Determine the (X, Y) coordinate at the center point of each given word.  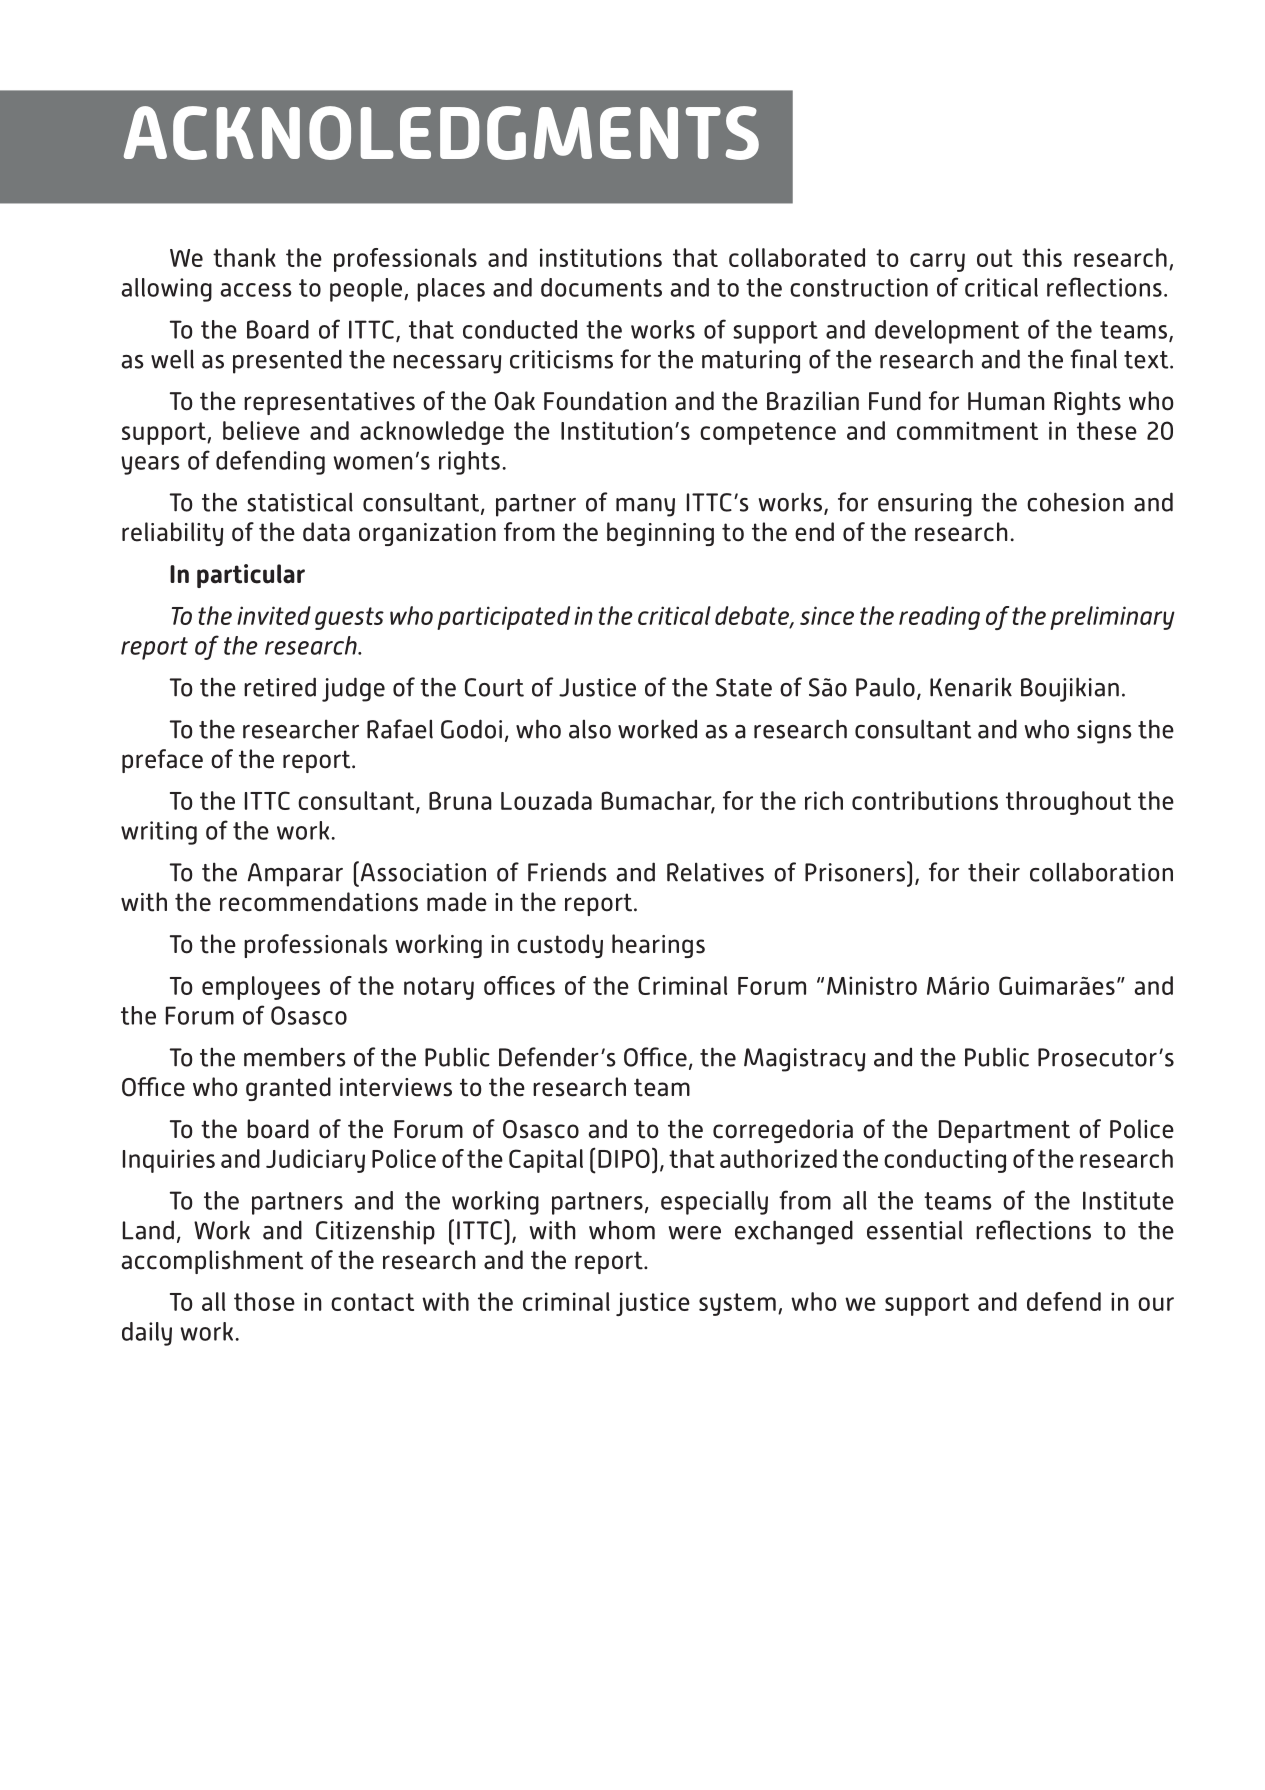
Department (1004, 1131)
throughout (1068, 803)
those (264, 1301)
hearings (658, 946)
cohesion (1075, 502)
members (295, 1057)
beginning (660, 534)
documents (601, 287)
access (256, 290)
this (1042, 257)
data (326, 532)
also (590, 729)
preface (162, 761)
